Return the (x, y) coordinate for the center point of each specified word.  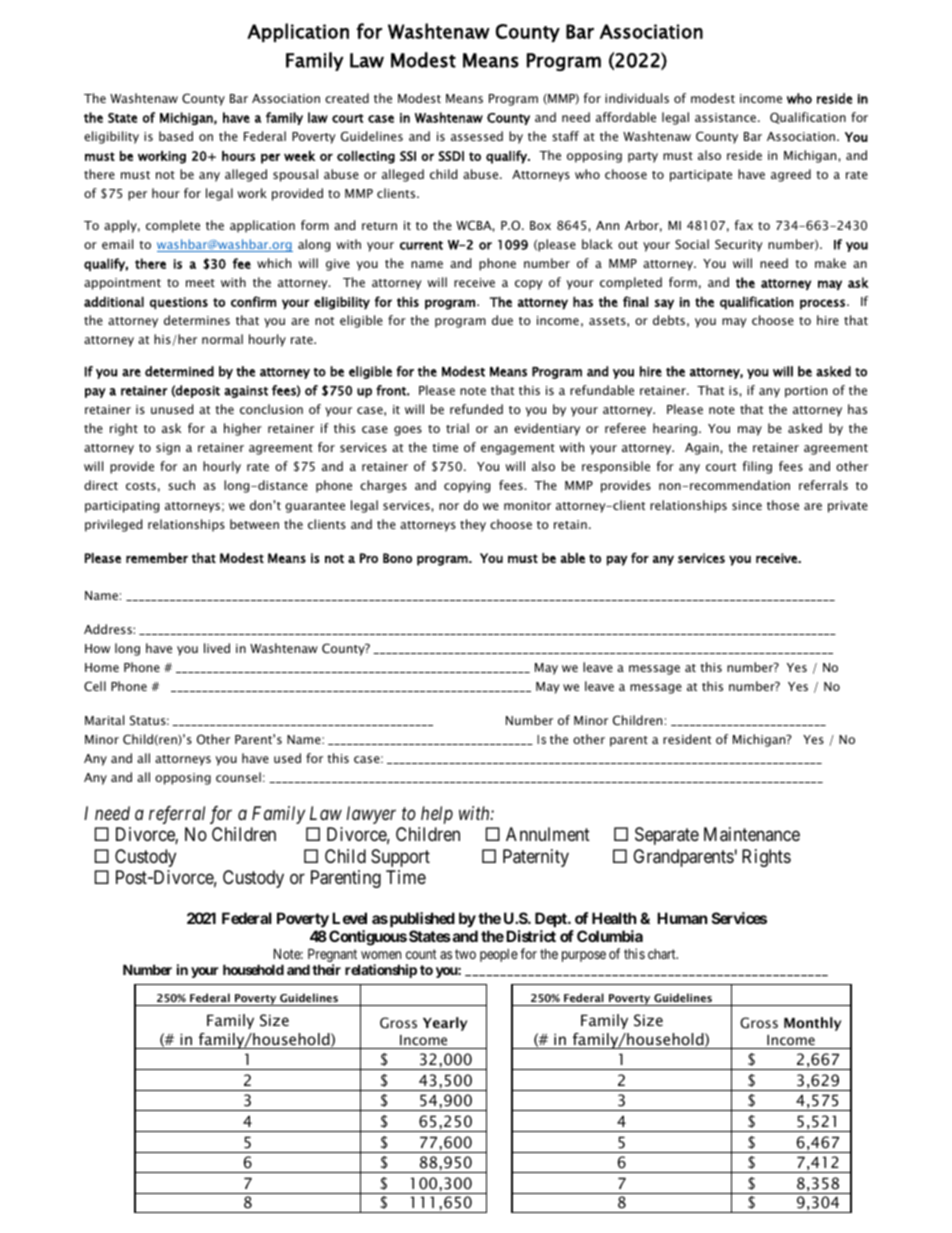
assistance (725, 117)
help (437, 815)
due (502, 320)
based (176, 136)
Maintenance (752, 834)
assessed (477, 136)
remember (157, 558)
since (747, 505)
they (473, 525)
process (822, 304)
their (326, 969)
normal (222, 339)
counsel (238, 777)
